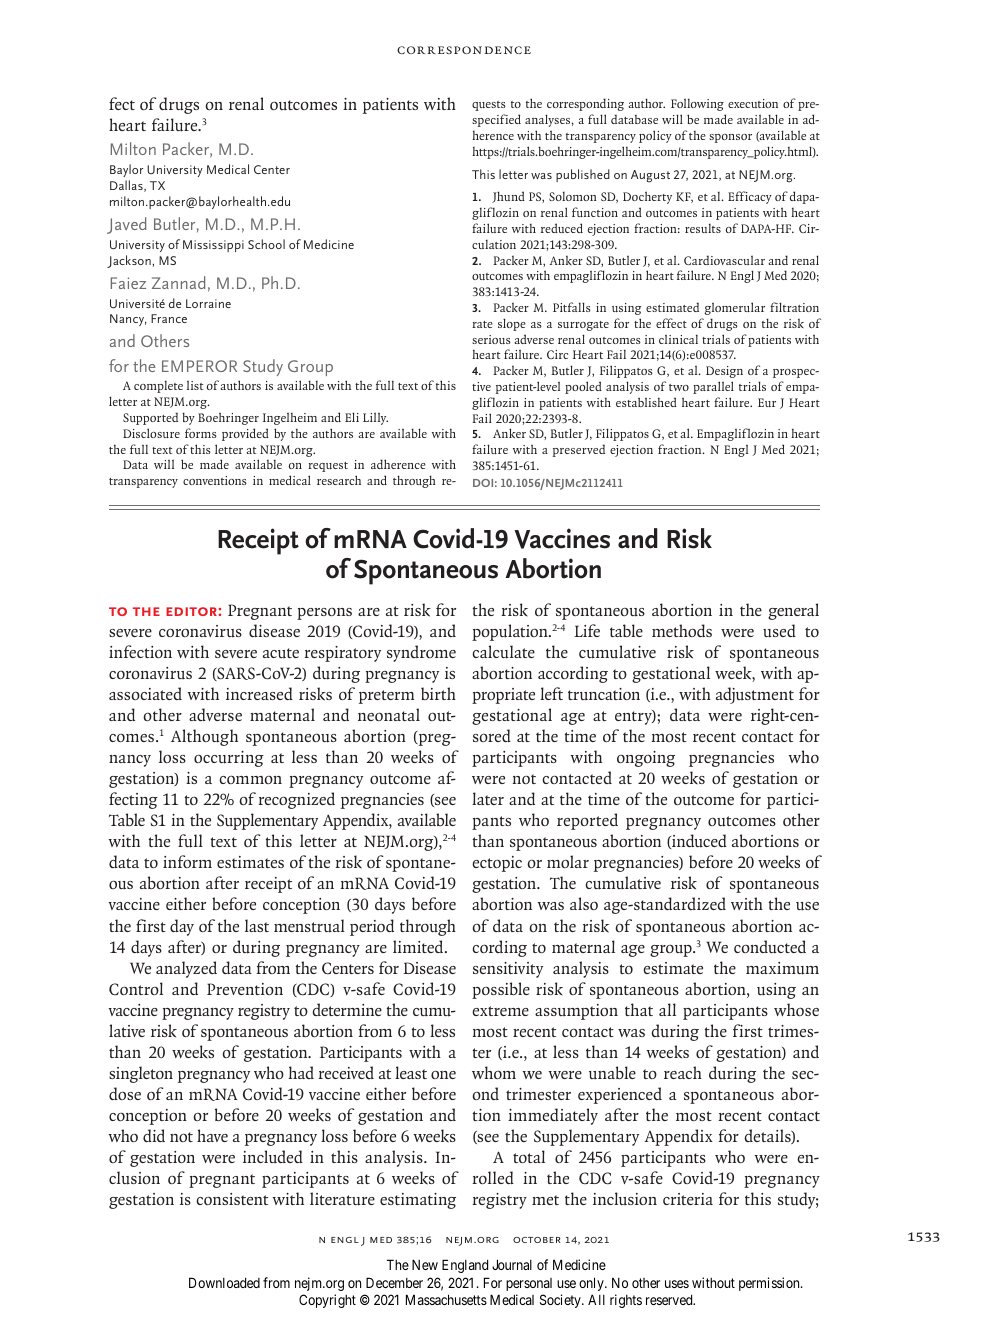 This screenshot has width=995, height=1327. Describe the element at coordinates (497, 864) in the screenshot. I see `ectopic` at that location.
